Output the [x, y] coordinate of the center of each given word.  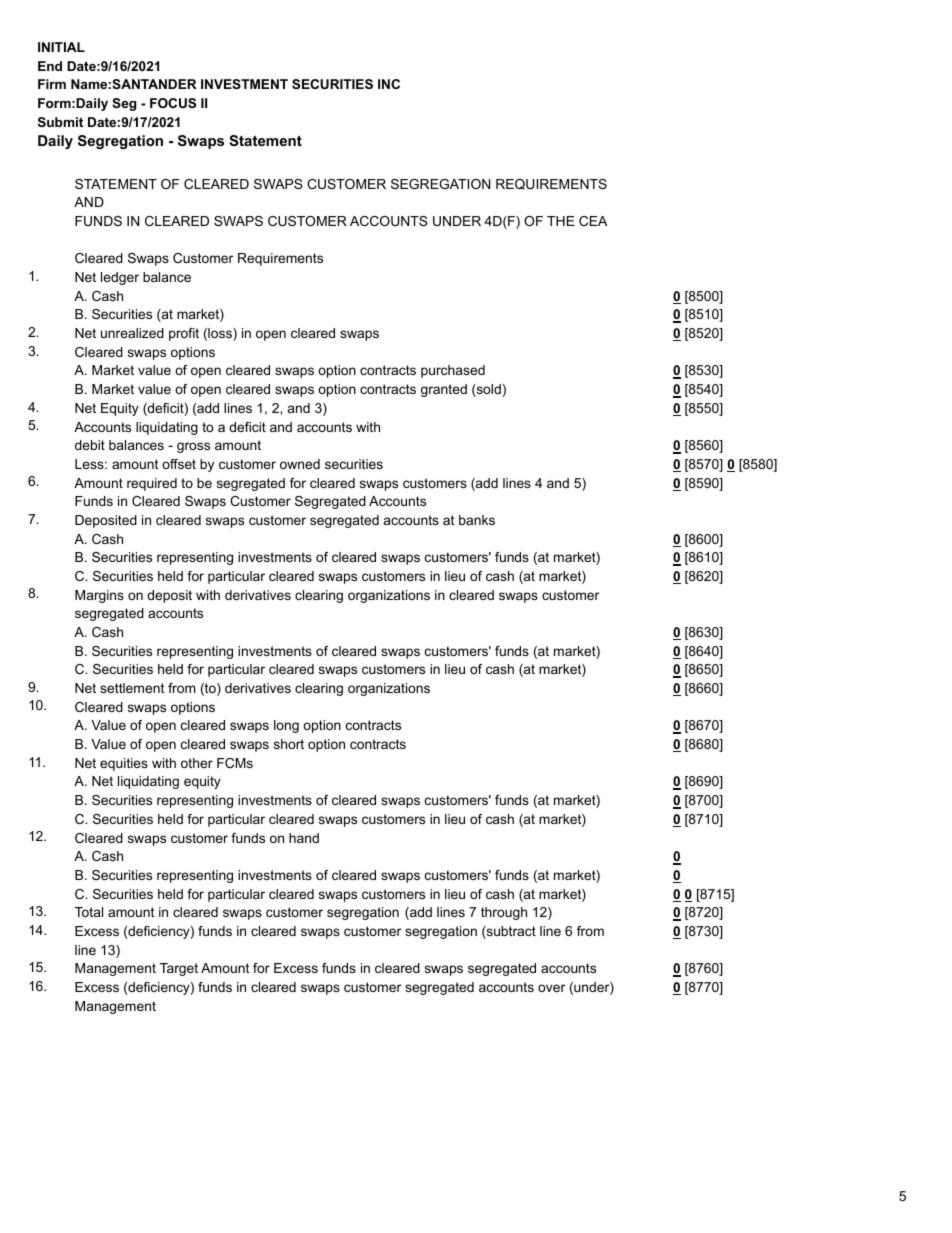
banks [477, 520]
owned [300, 464]
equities [124, 764]
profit [184, 334]
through [504, 913]
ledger [120, 278]
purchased [453, 371]
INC [389, 84]
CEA [593, 221]
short [289, 744]
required [152, 484]
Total [89, 912]
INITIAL [61, 47]
